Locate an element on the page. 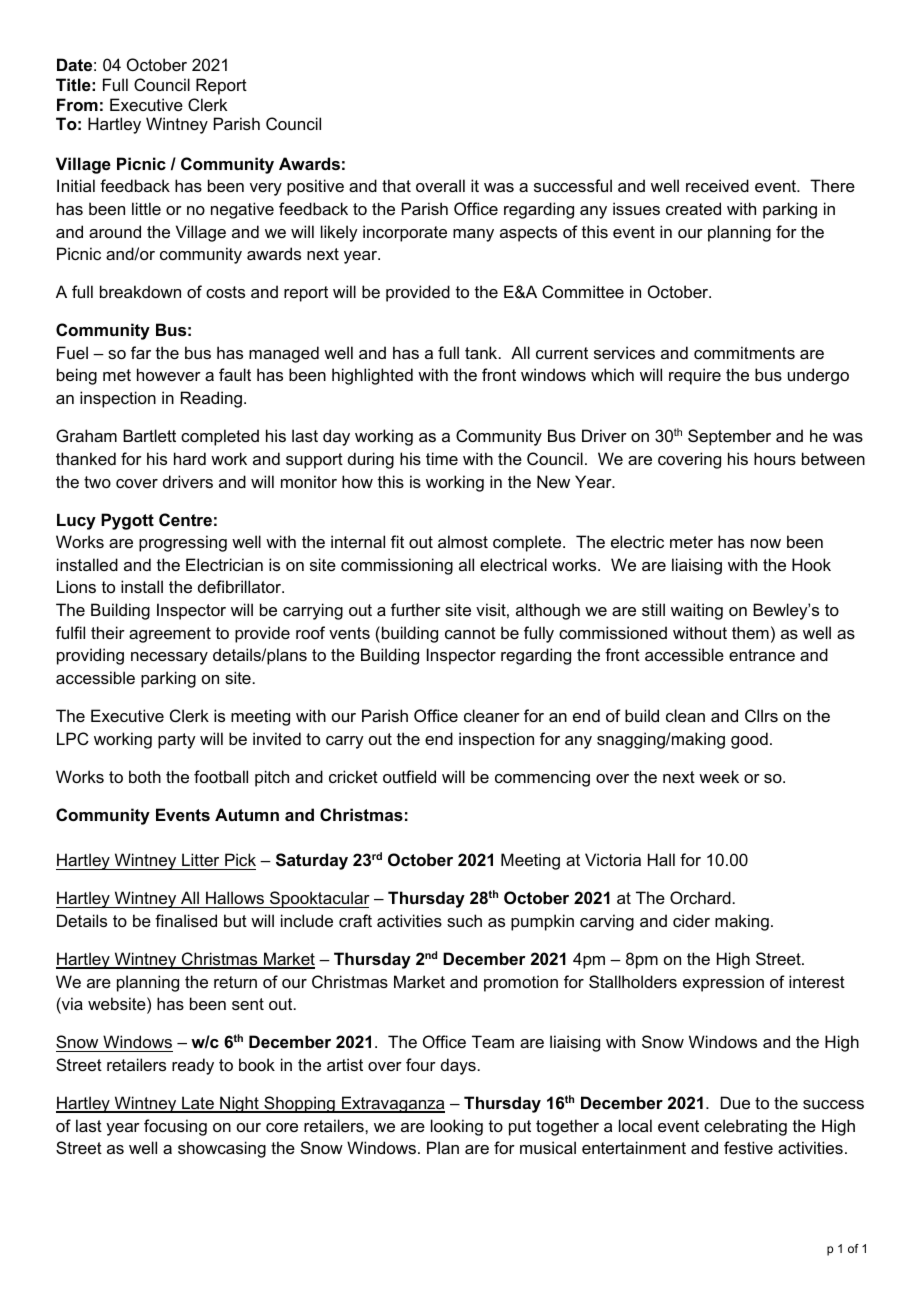 This page has width=924, height=1308. them is located at coordinates (750, 632).
